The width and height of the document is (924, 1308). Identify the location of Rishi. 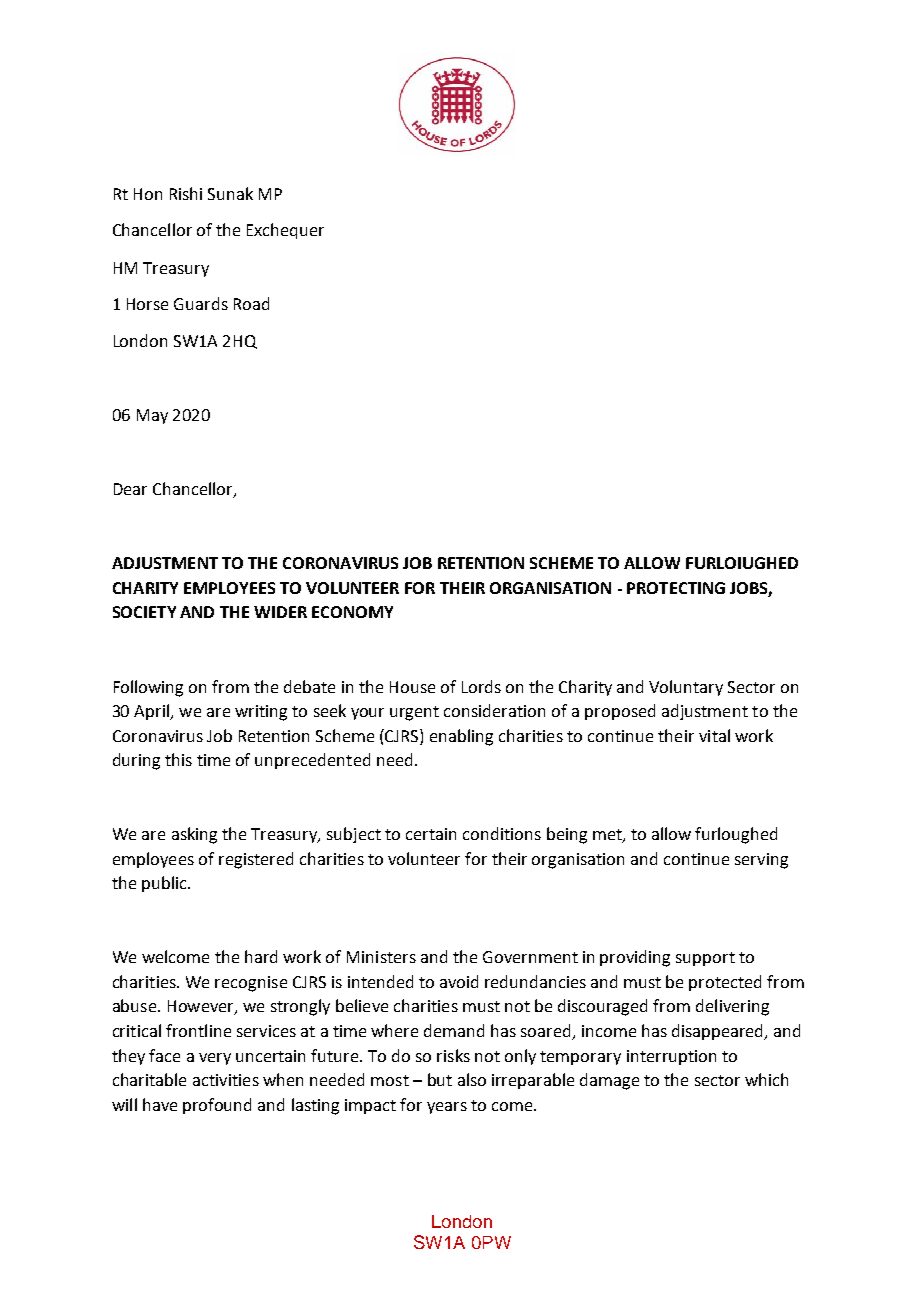
(186, 193).
